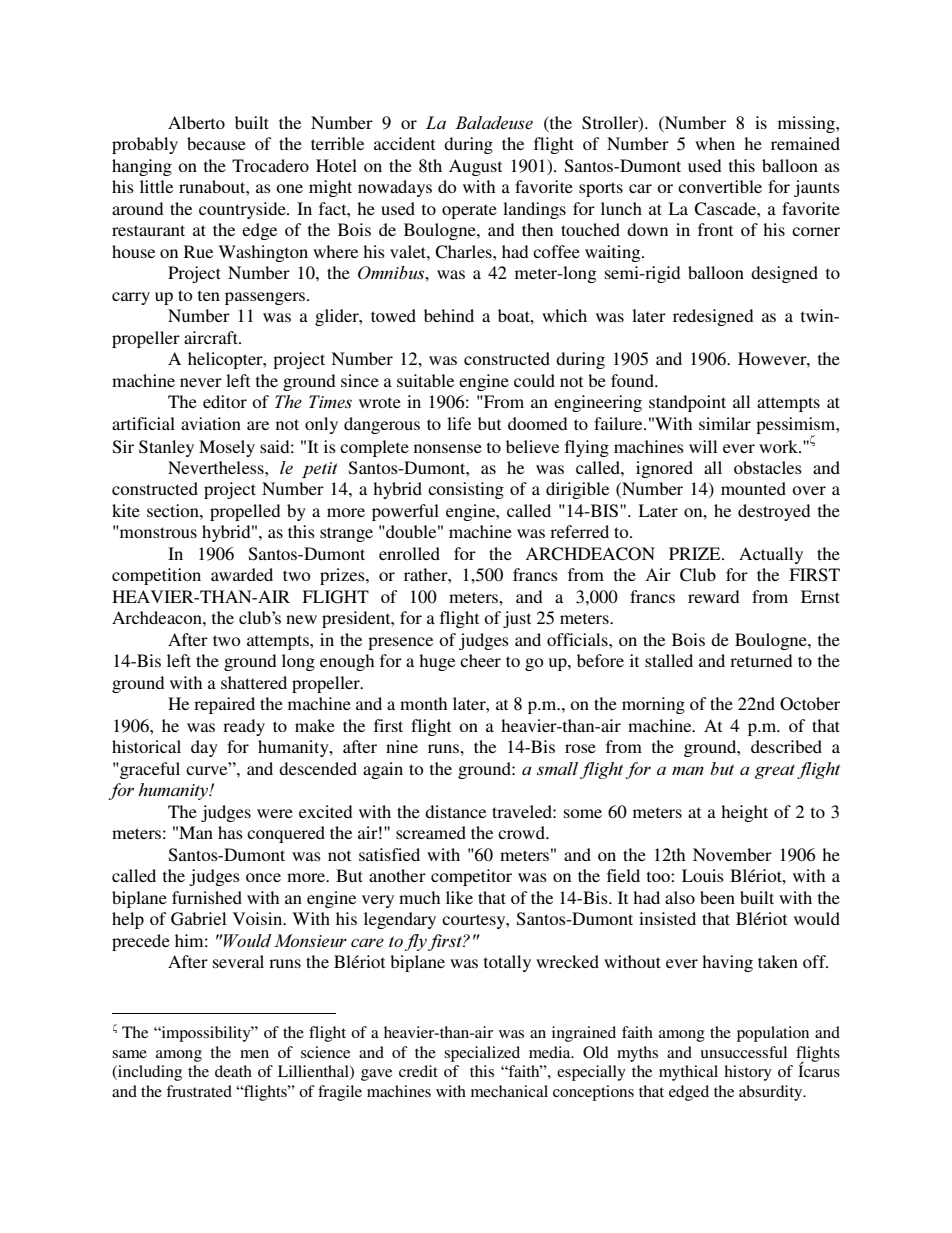 This image has width=952, height=1233. Describe the element at coordinates (768, 467) in the image. I see `obstacles` at that location.
